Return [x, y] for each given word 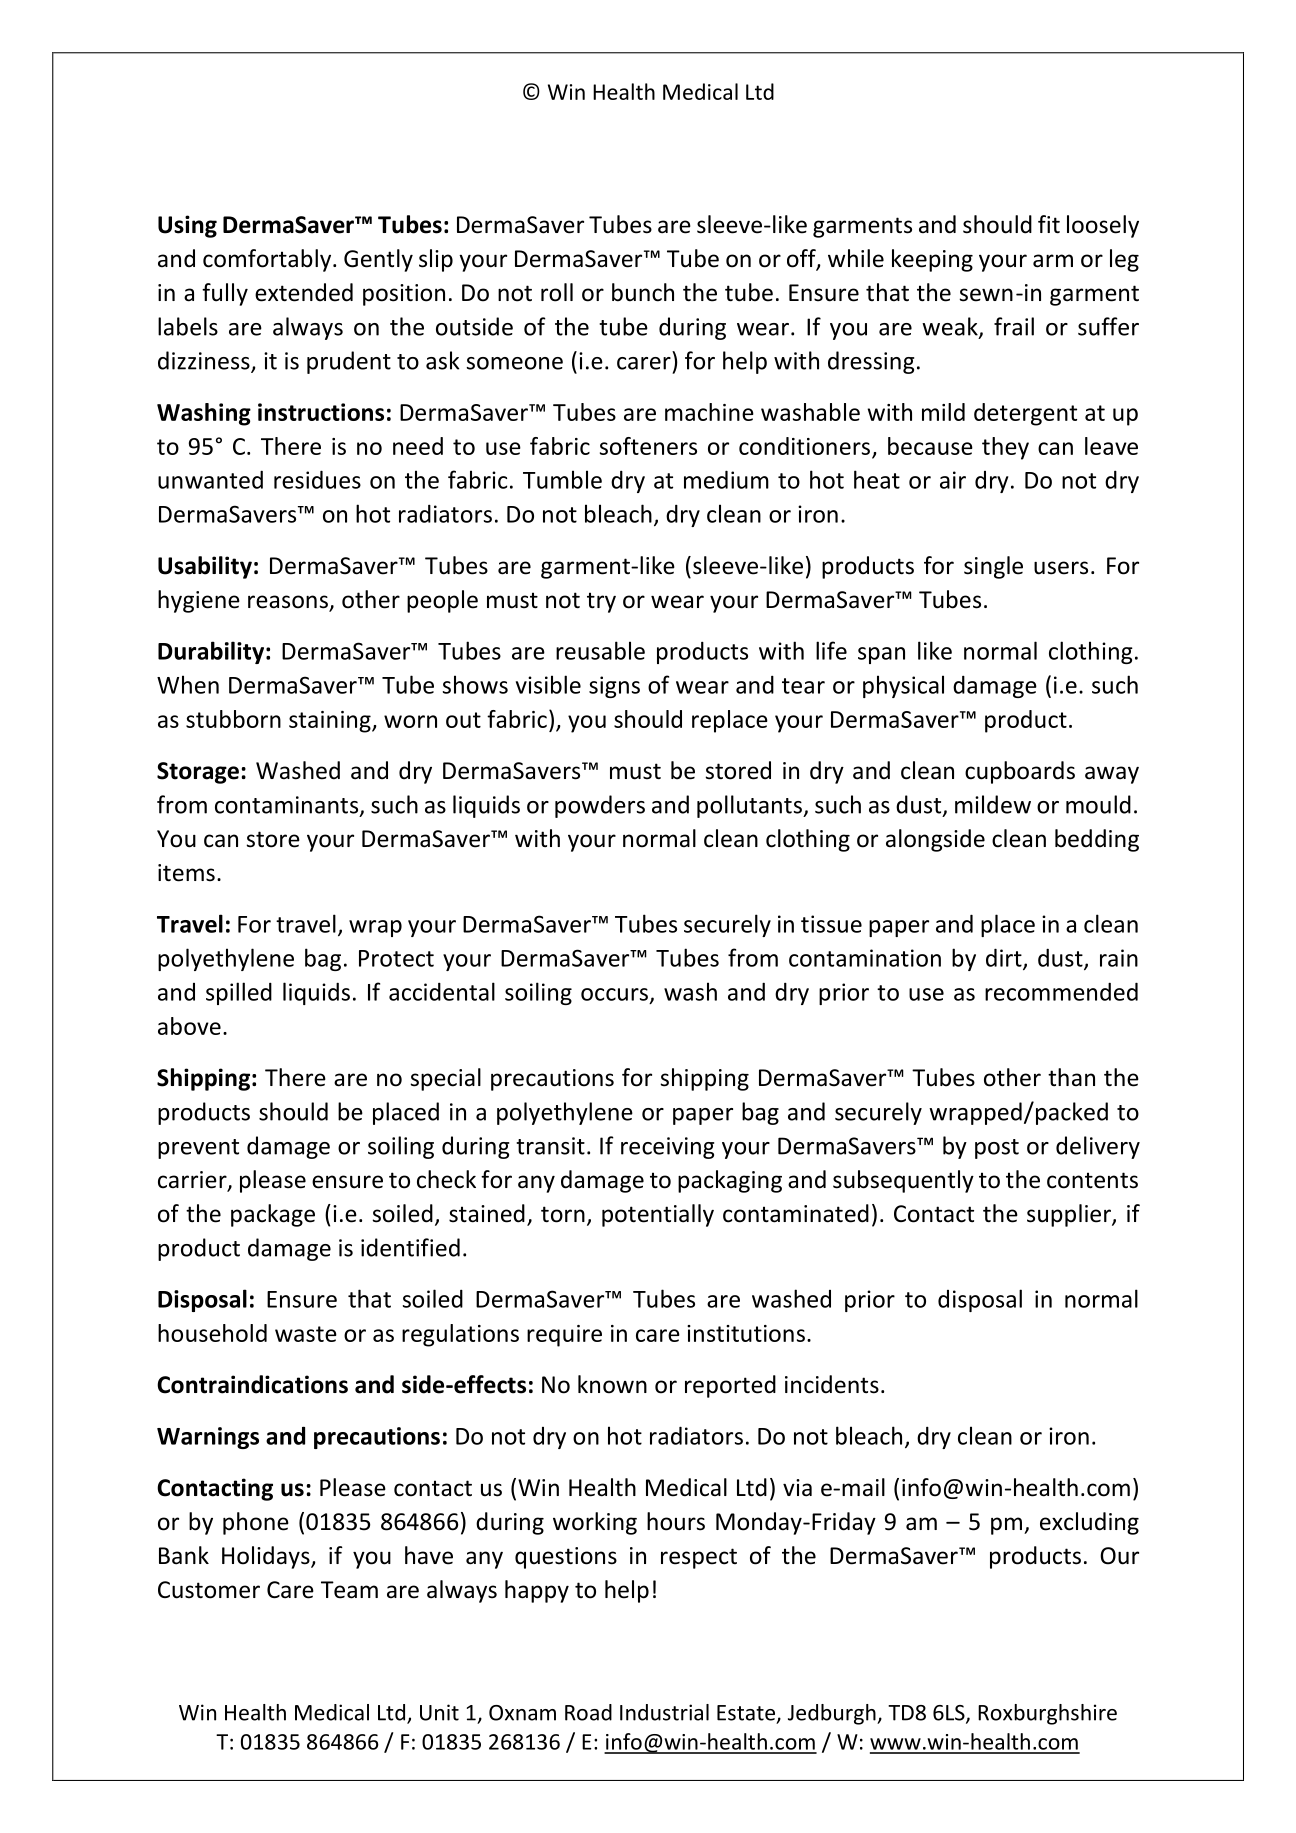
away [1112, 775]
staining [331, 722]
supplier [1070, 1215]
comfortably [268, 260]
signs [614, 687]
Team [349, 1590]
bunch [643, 292]
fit [1049, 224]
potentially [658, 1215]
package [273, 1215]
